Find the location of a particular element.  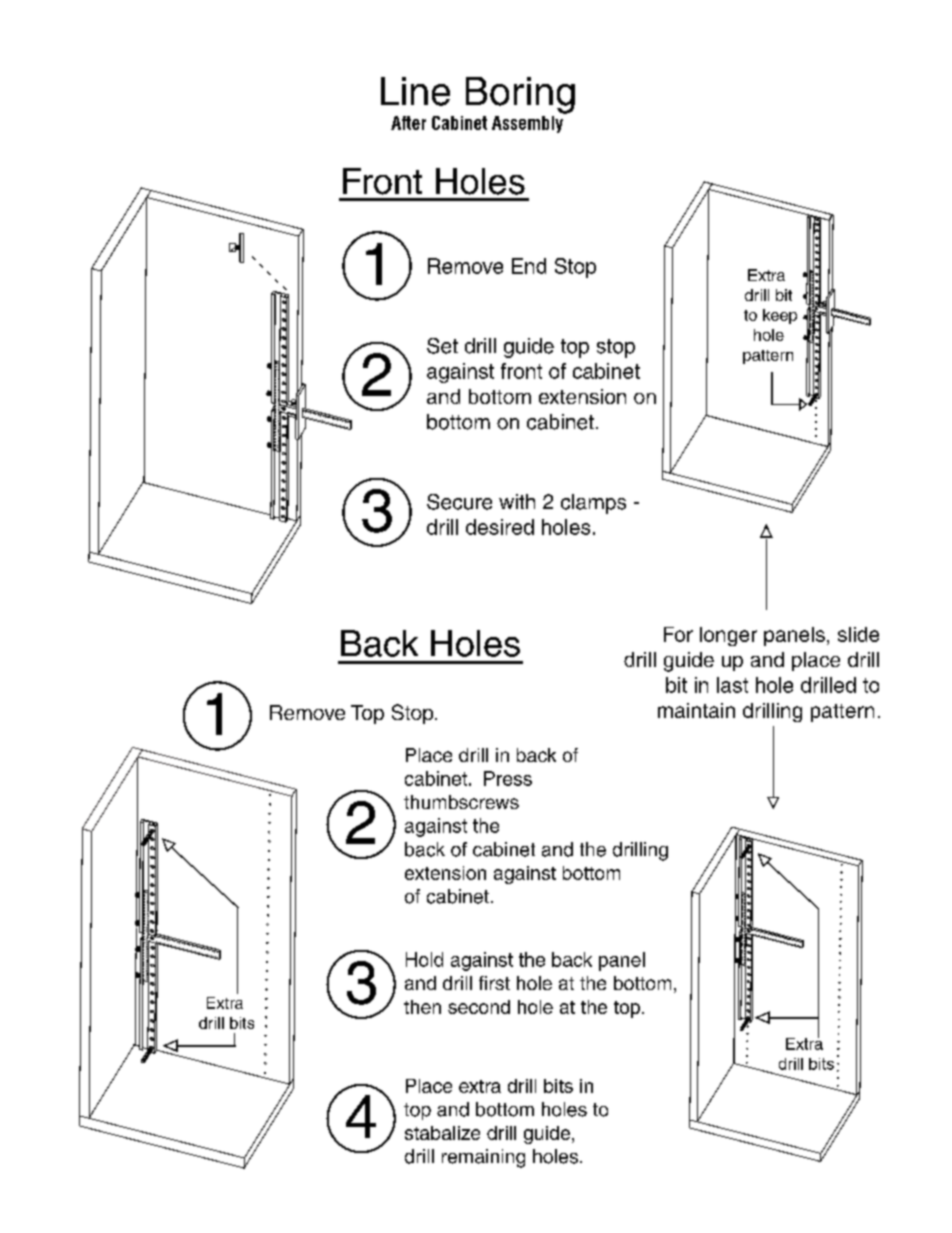

keep is located at coordinates (780, 316).
